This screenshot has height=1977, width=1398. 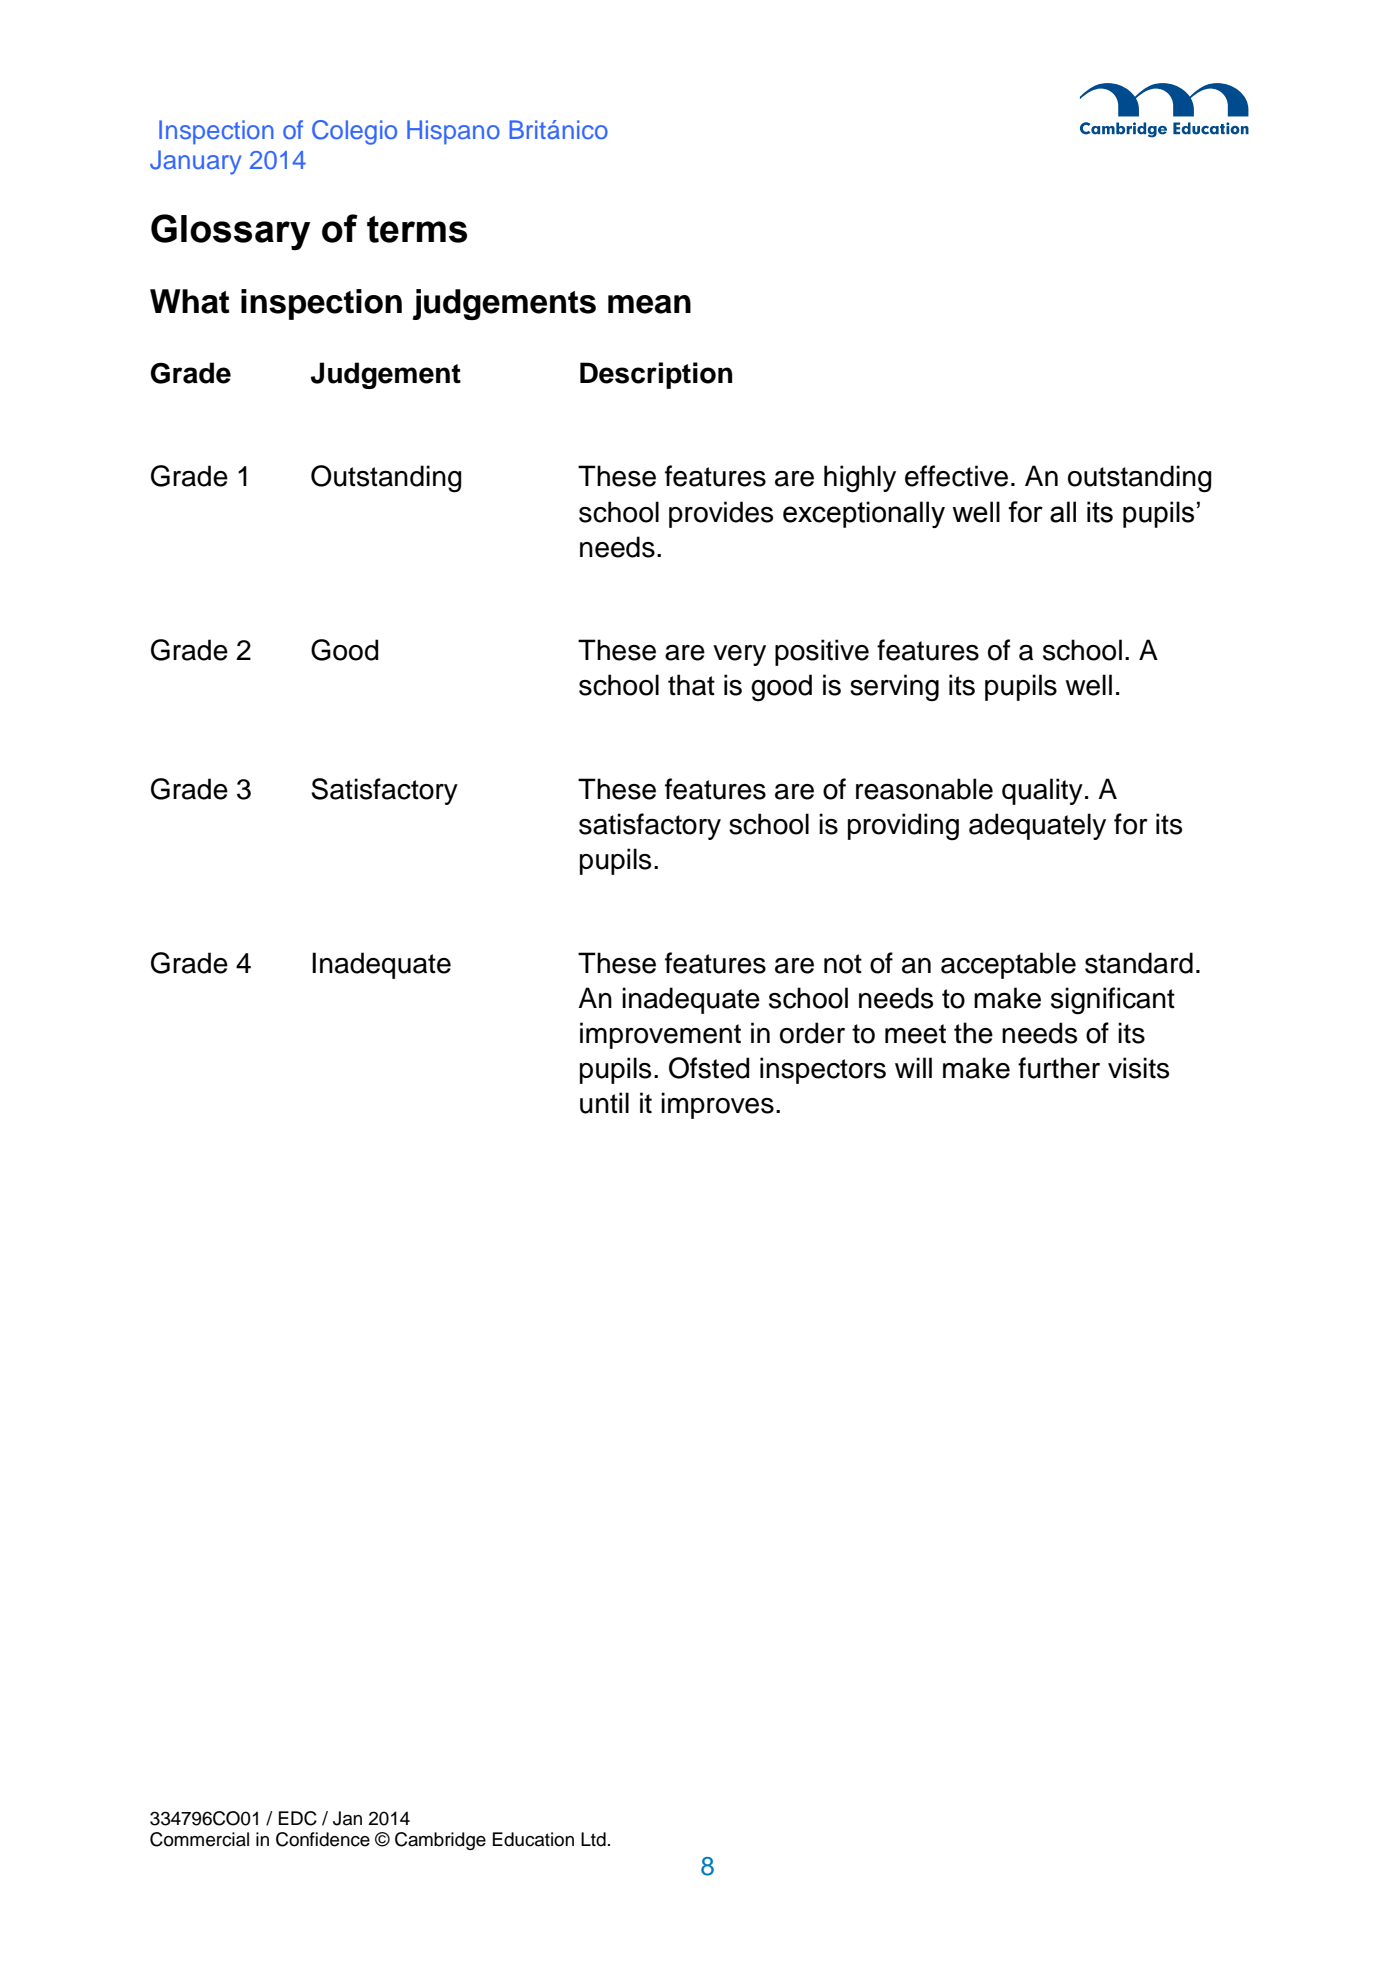 What do you see at coordinates (189, 301) in the screenshot?
I see `What` at bounding box center [189, 301].
